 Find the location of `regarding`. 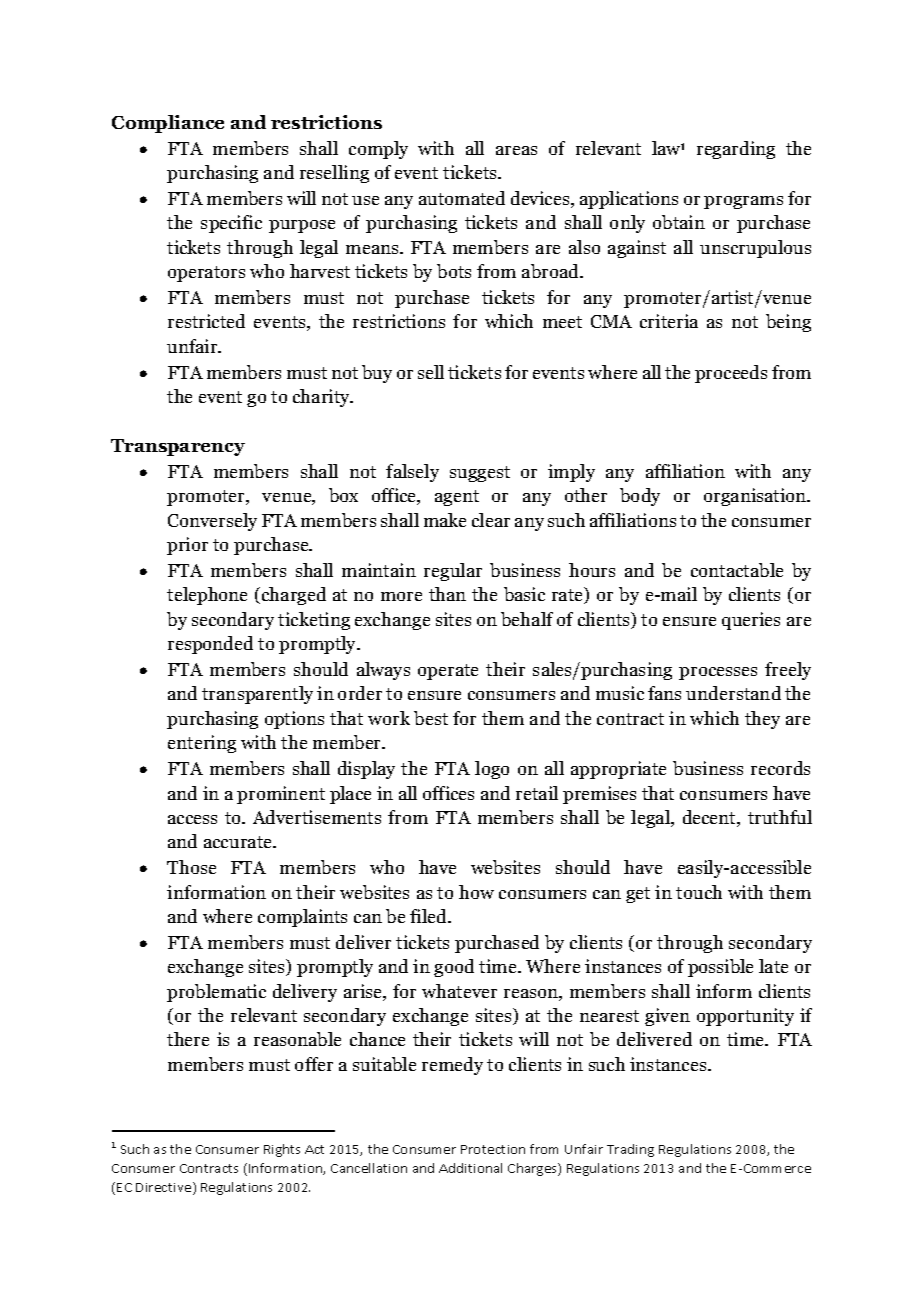

regarding is located at coordinates (736, 150).
